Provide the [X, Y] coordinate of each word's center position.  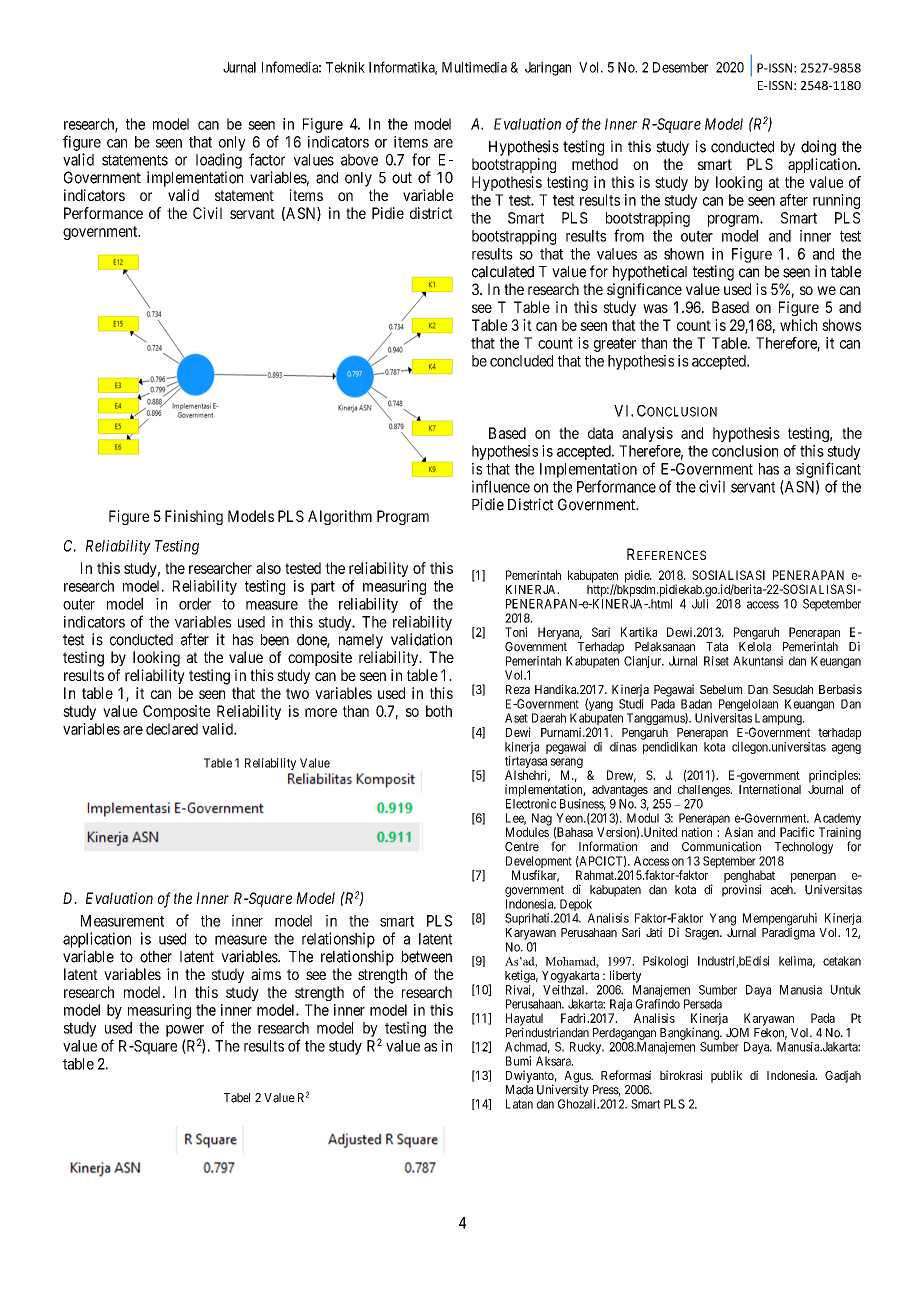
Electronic [531, 804]
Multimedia [474, 67]
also [268, 568]
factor [267, 159]
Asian [739, 832]
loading [219, 161]
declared [172, 729]
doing [818, 148]
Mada [519, 1090]
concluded [521, 361]
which [798, 325]
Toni [516, 632]
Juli [700, 604]
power [185, 1032]
